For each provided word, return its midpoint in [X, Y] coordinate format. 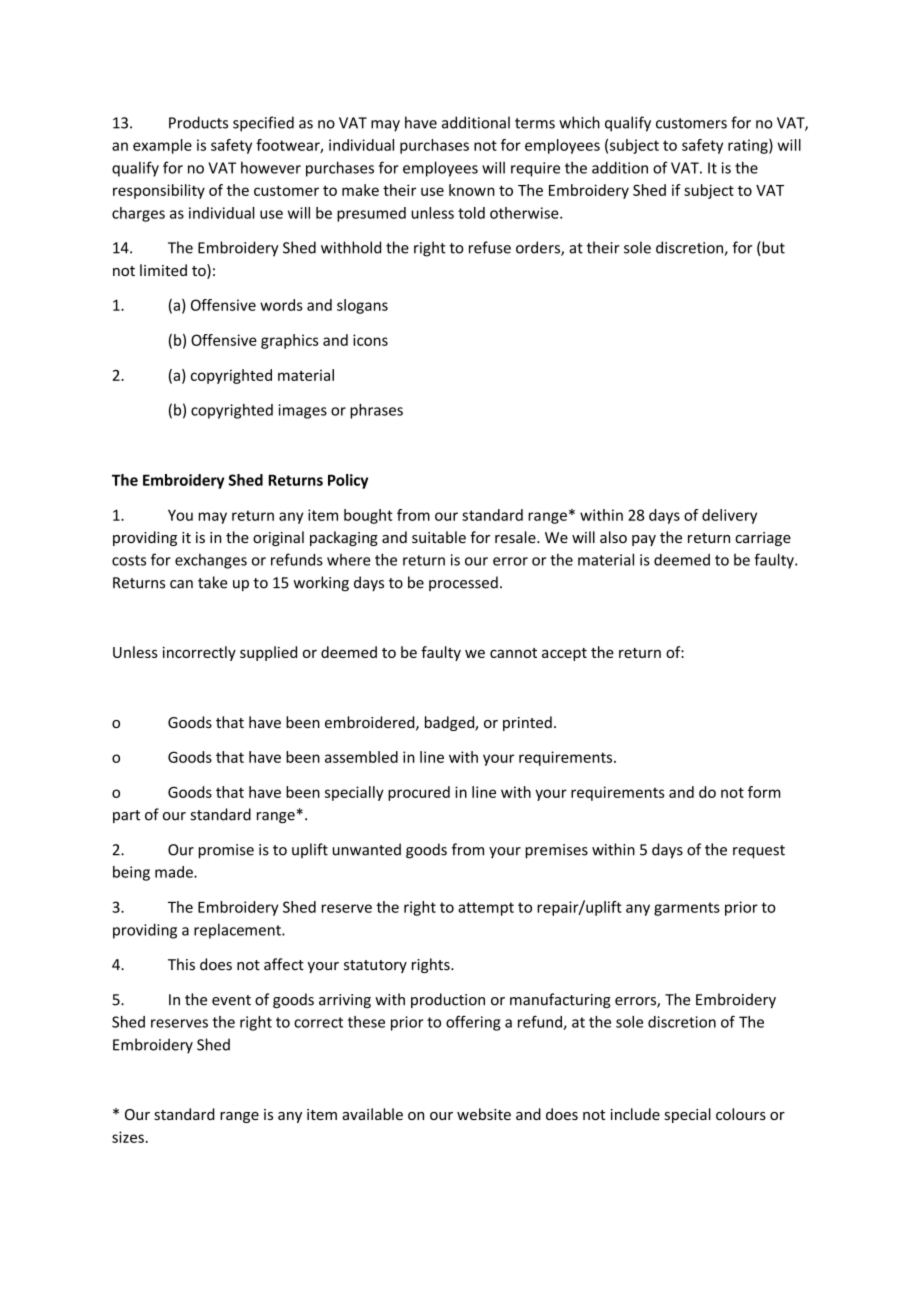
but [772, 248]
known [472, 190]
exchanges [211, 561]
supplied [268, 653]
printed [527, 723]
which [579, 122]
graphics [290, 341]
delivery [729, 516]
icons [370, 340]
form [764, 792]
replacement [238, 931]
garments [687, 909]
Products [198, 122]
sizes [128, 1137]
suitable [439, 537]
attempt [486, 909]
